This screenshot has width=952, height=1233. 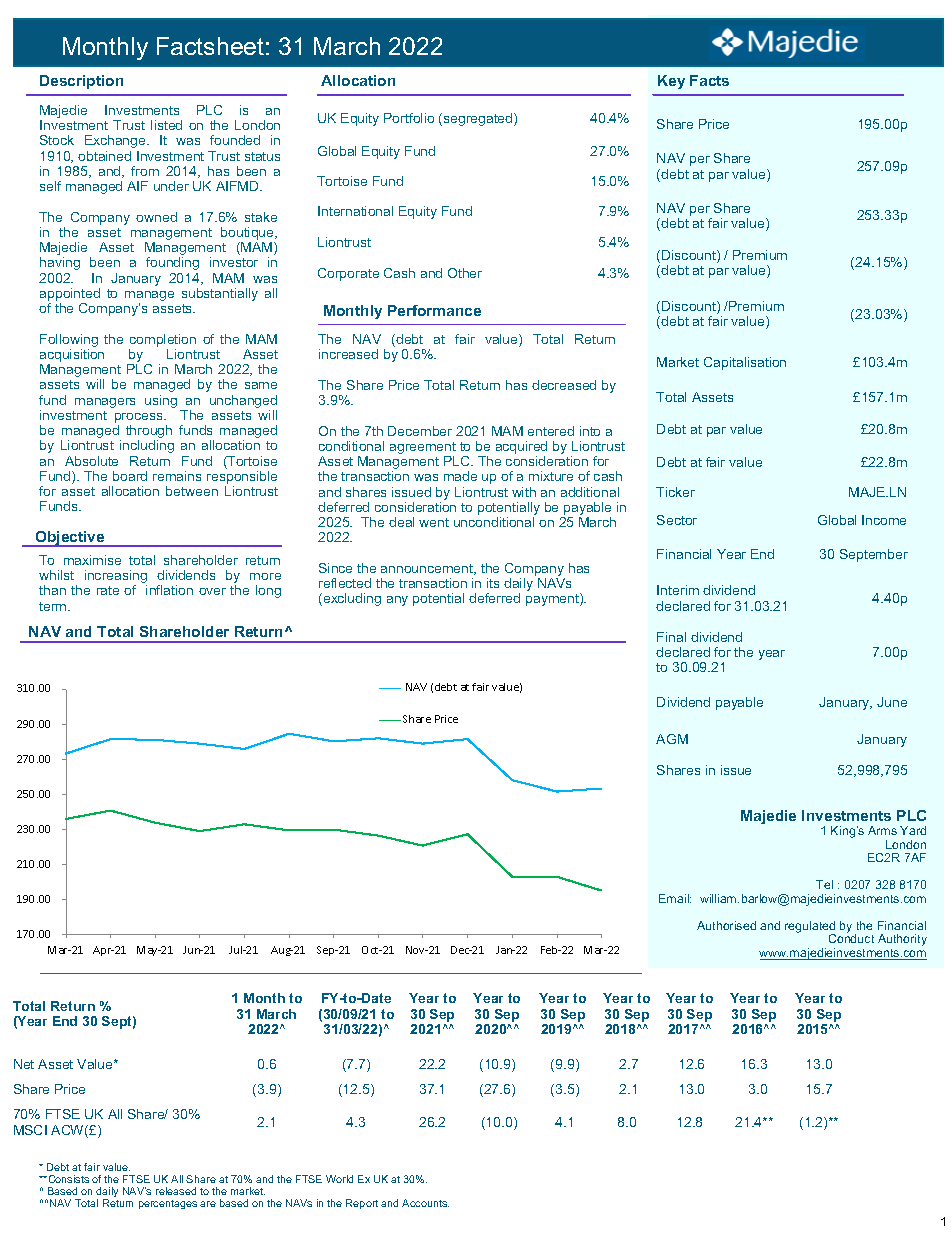 I want to click on June, so click(x=892, y=702).
